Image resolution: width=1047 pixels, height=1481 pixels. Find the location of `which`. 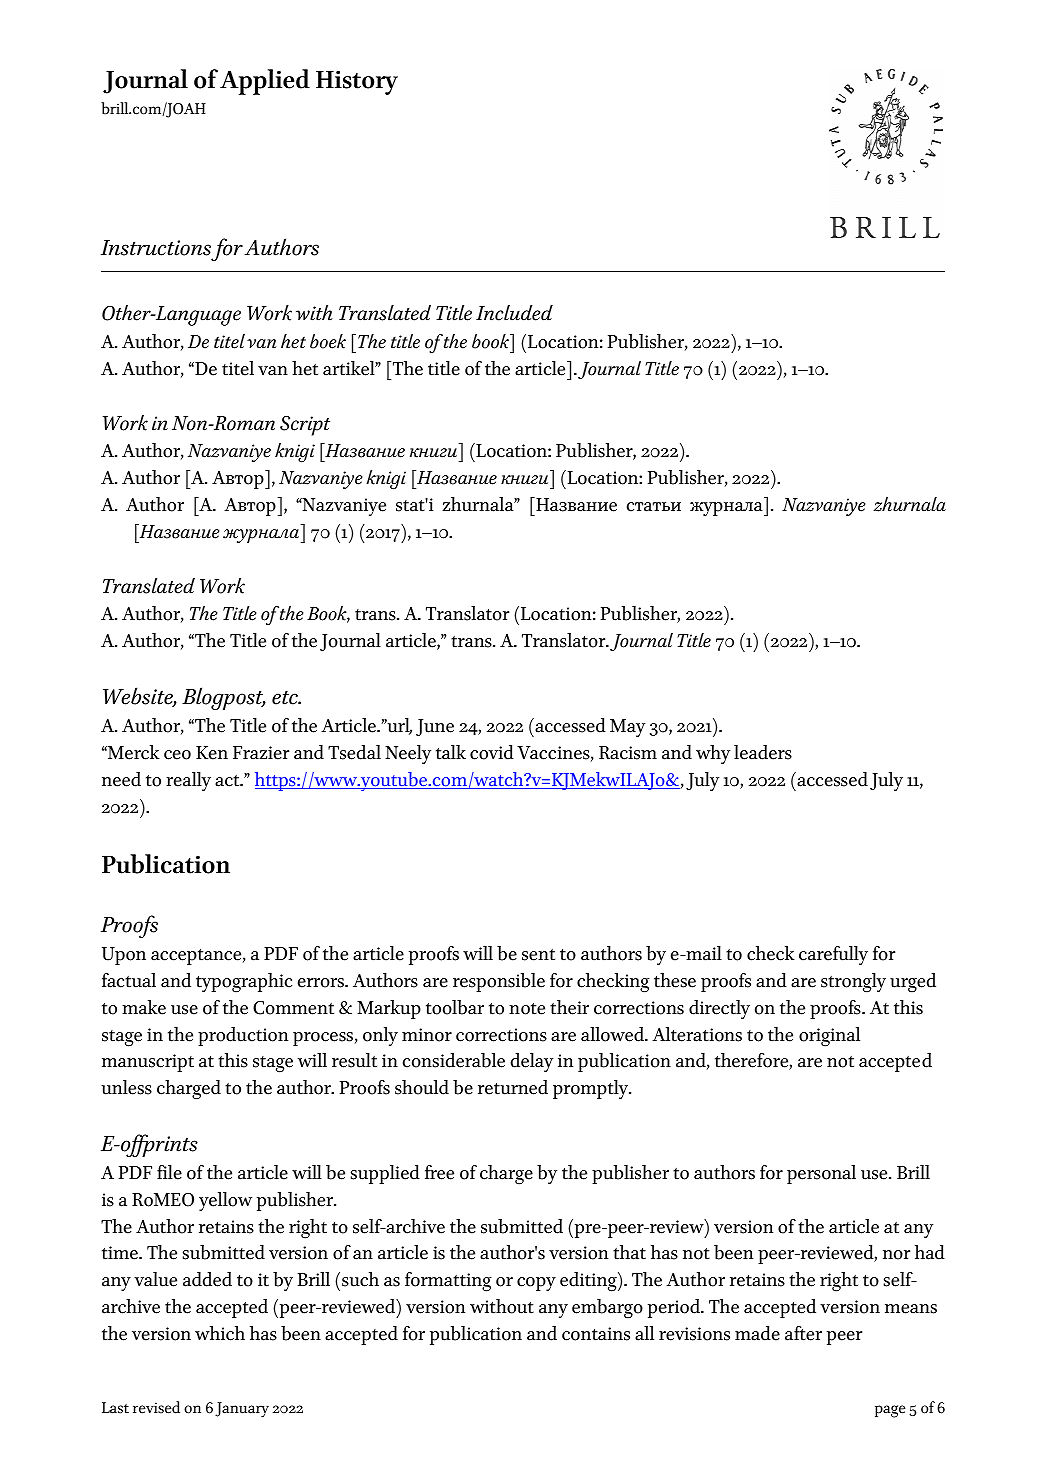

which is located at coordinates (220, 1333).
